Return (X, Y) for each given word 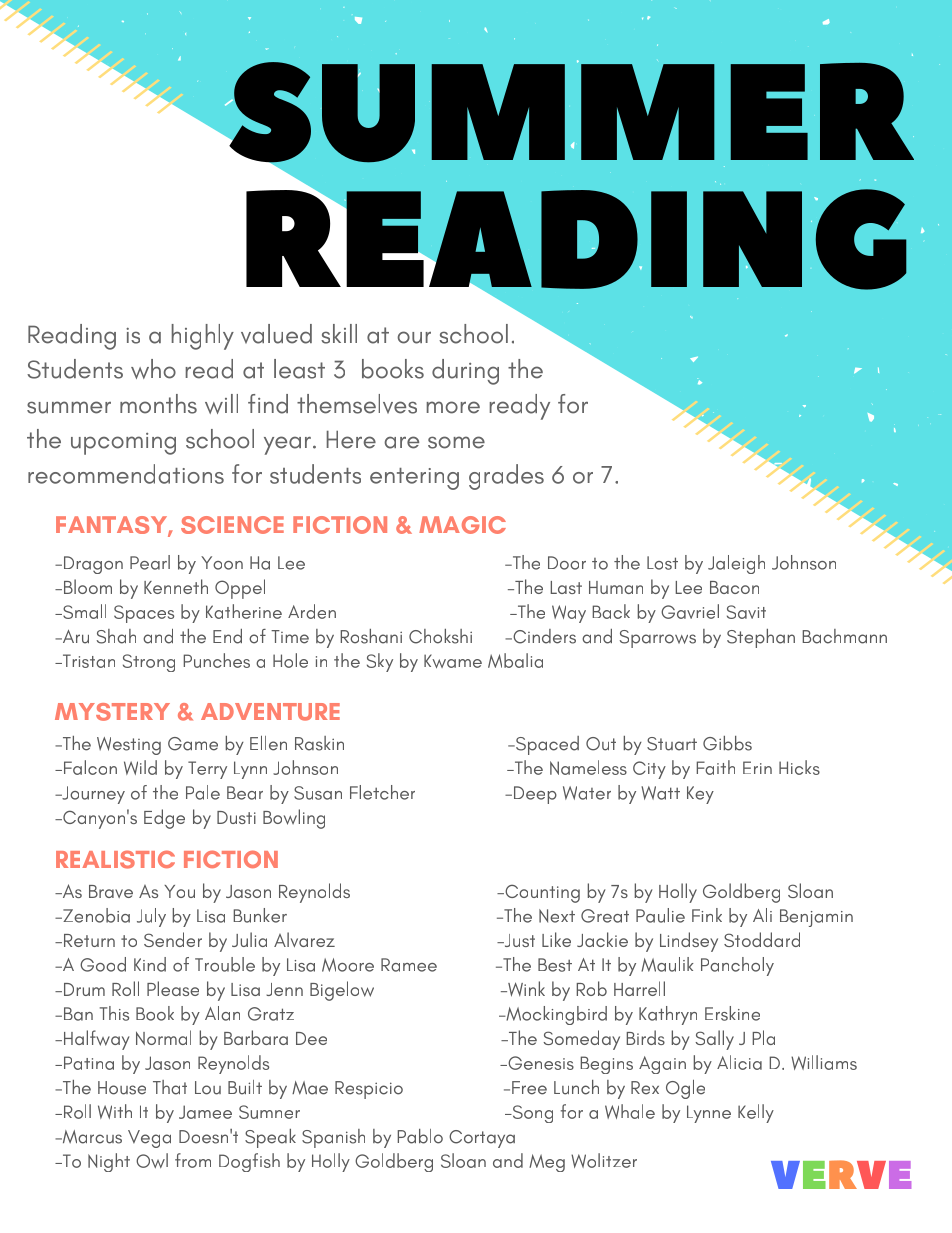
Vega (149, 1139)
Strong (149, 663)
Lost (662, 563)
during (465, 372)
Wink (525, 989)
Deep (535, 795)
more (453, 407)
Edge (164, 819)
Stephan (761, 638)
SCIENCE (232, 525)
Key (700, 795)
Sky (380, 662)
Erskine (732, 1013)
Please (173, 988)
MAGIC (462, 525)
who (153, 369)
